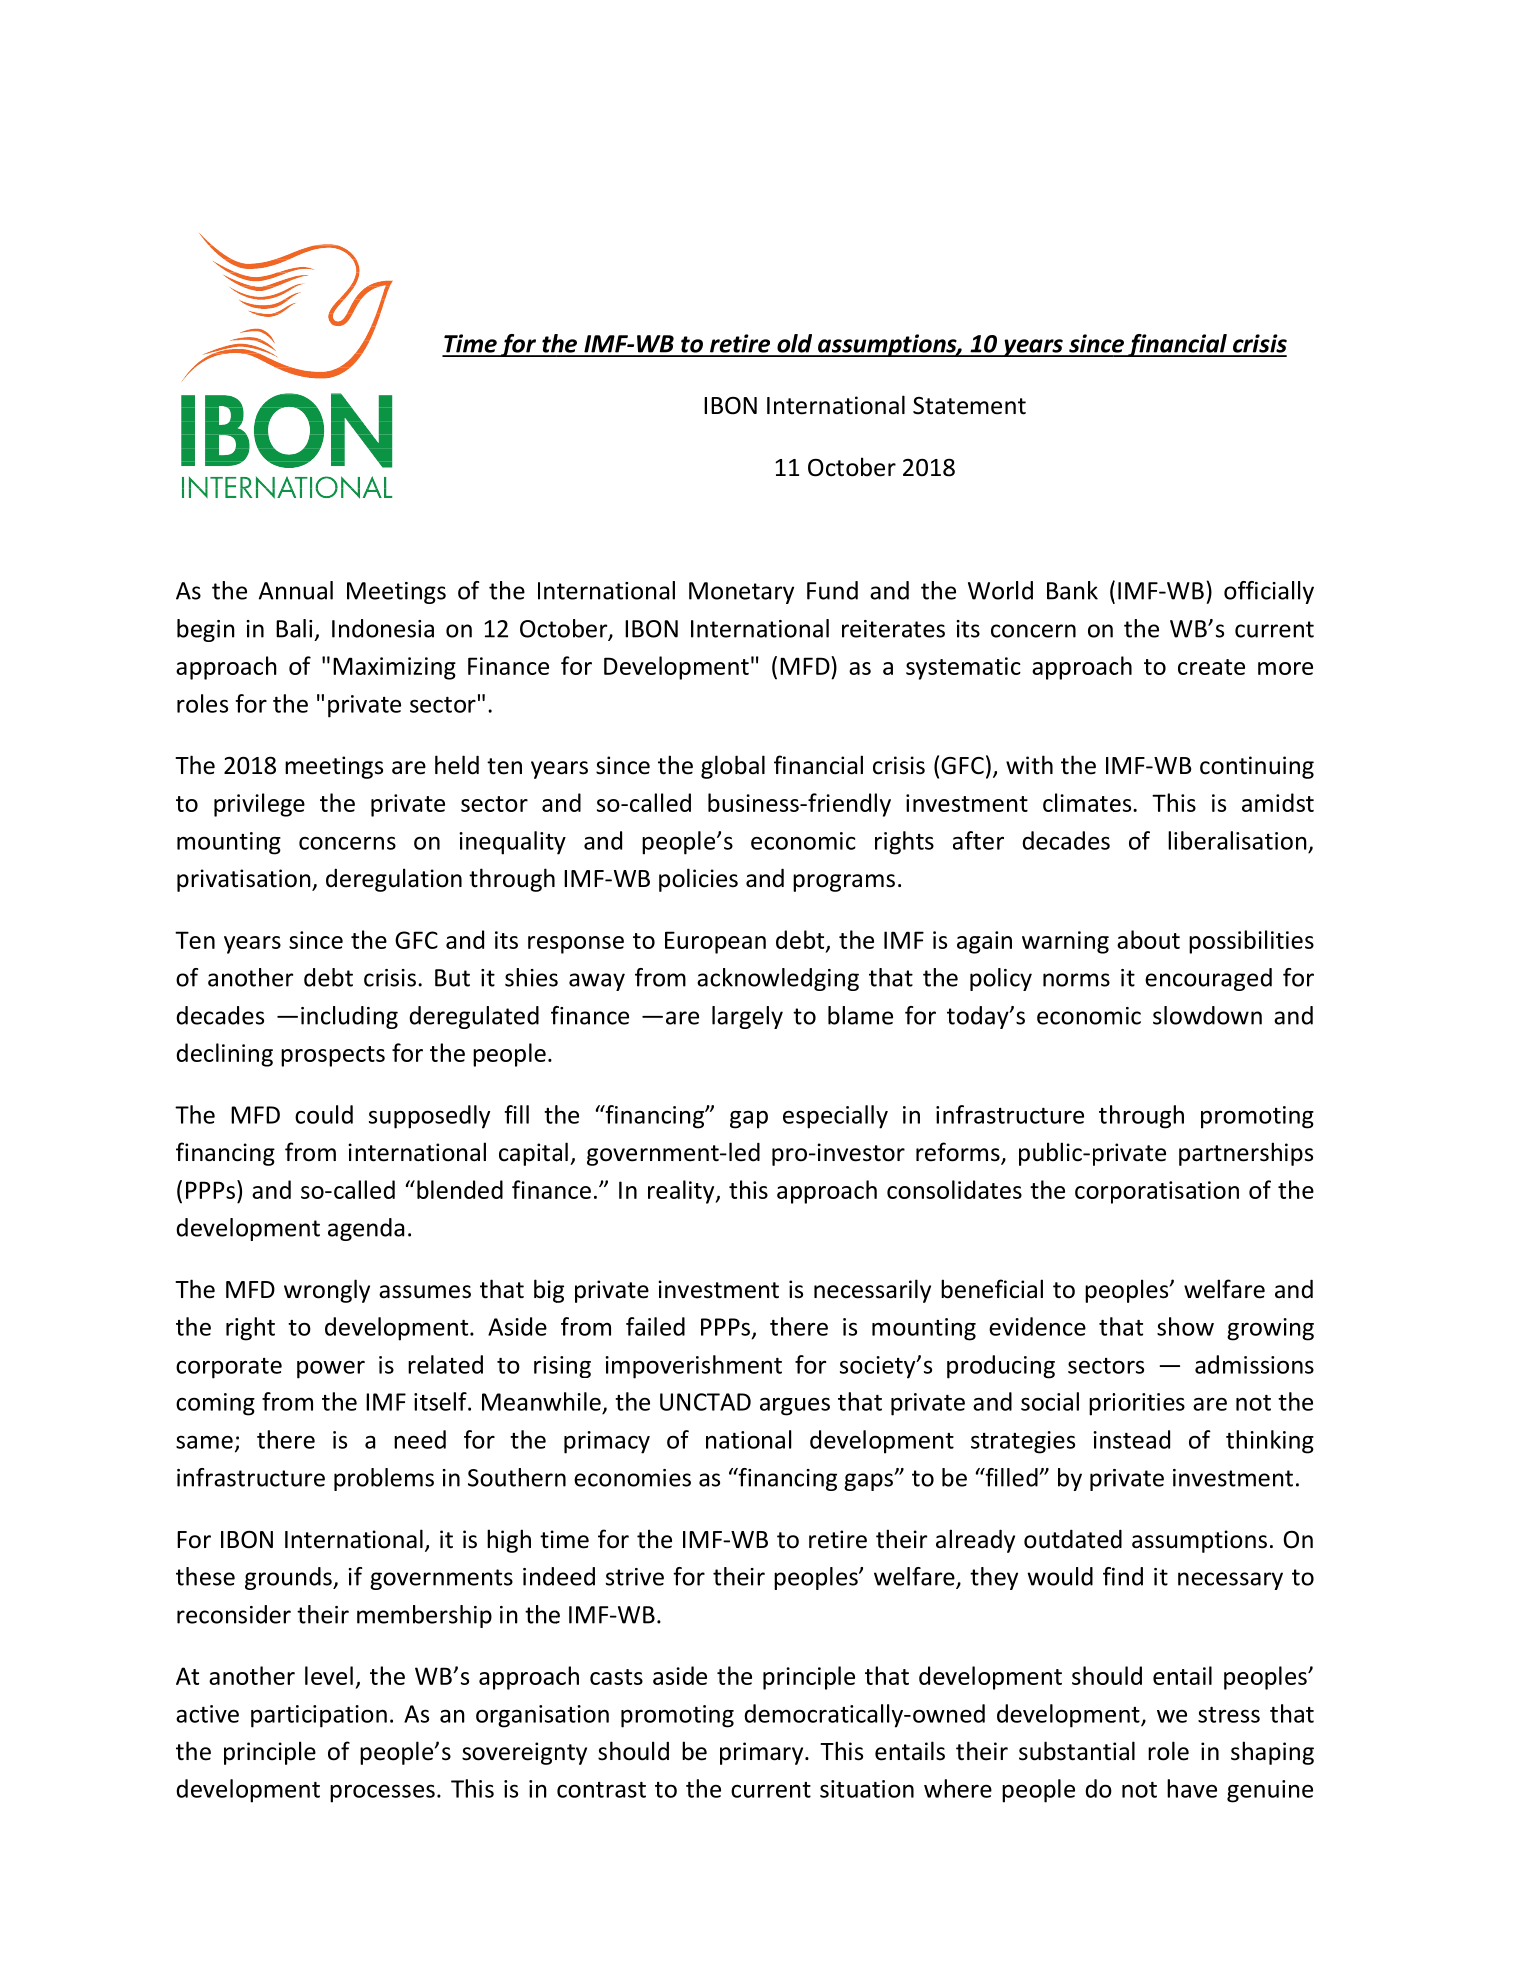  What do you see at coordinates (1257, 767) in the document?
I see `continuing` at bounding box center [1257, 767].
